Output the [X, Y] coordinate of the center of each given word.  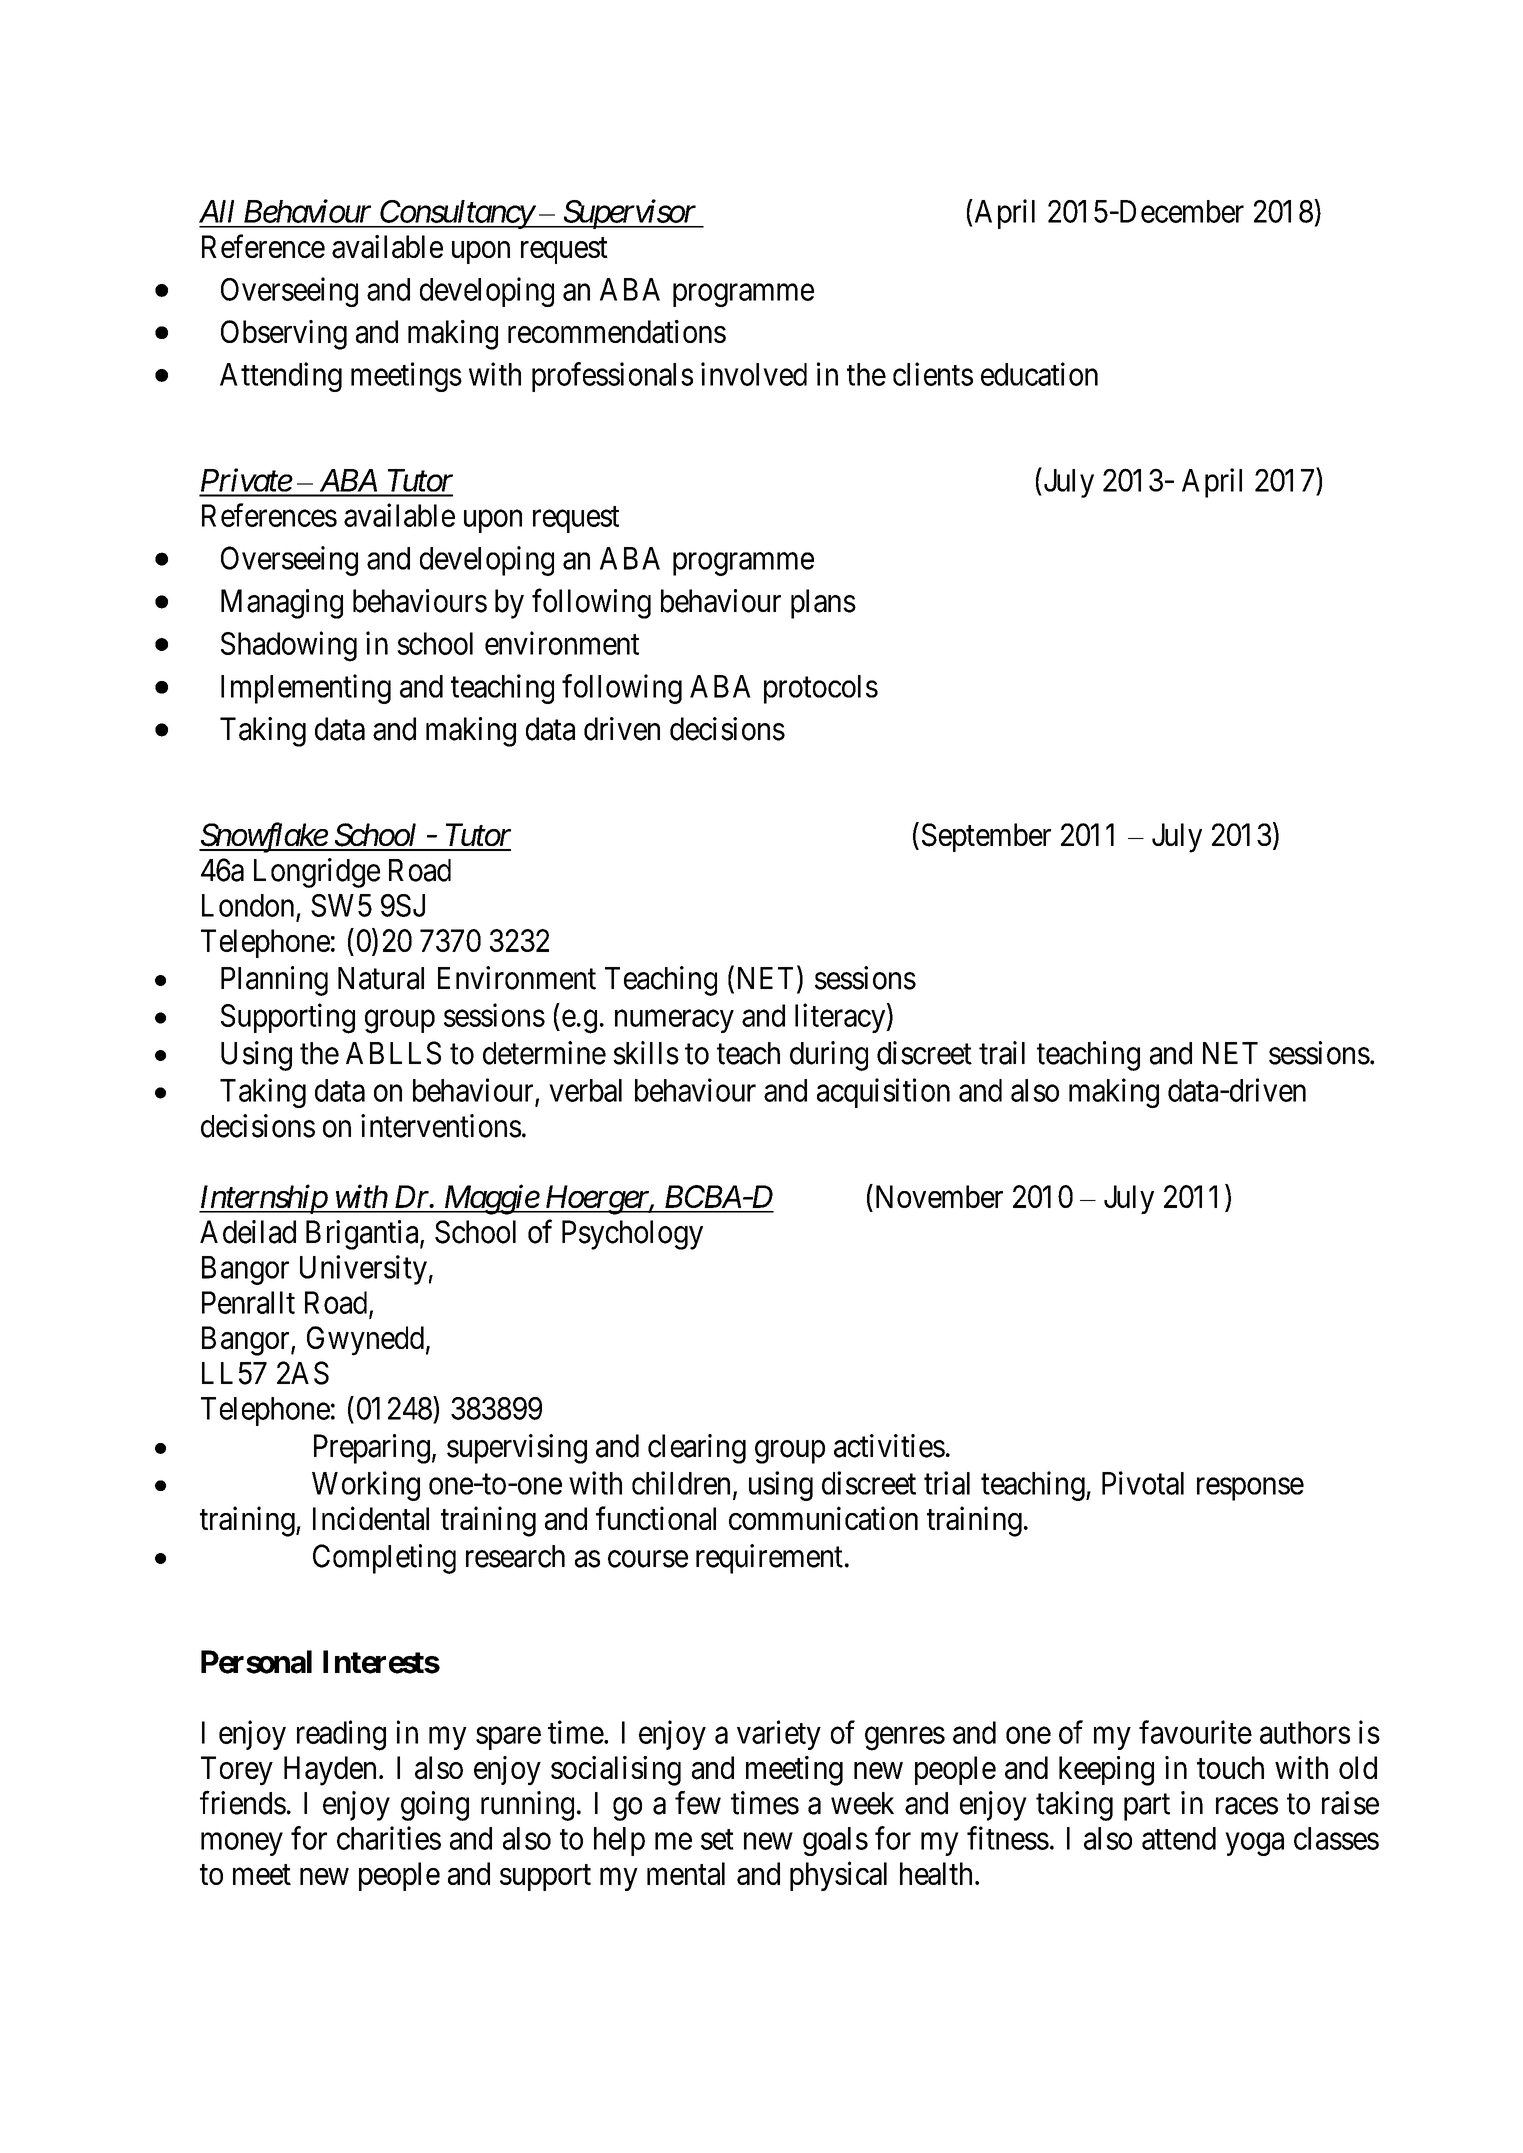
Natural [381, 978]
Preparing [372, 1449]
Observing [284, 335]
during [829, 1056]
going [435, 1806]
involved [754, 374]
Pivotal [1143, 1483]
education [1039, 374]
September [986, 837]
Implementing [306, 689]
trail [1002, 1053]
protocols [821, 689]
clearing [697, 1449]
